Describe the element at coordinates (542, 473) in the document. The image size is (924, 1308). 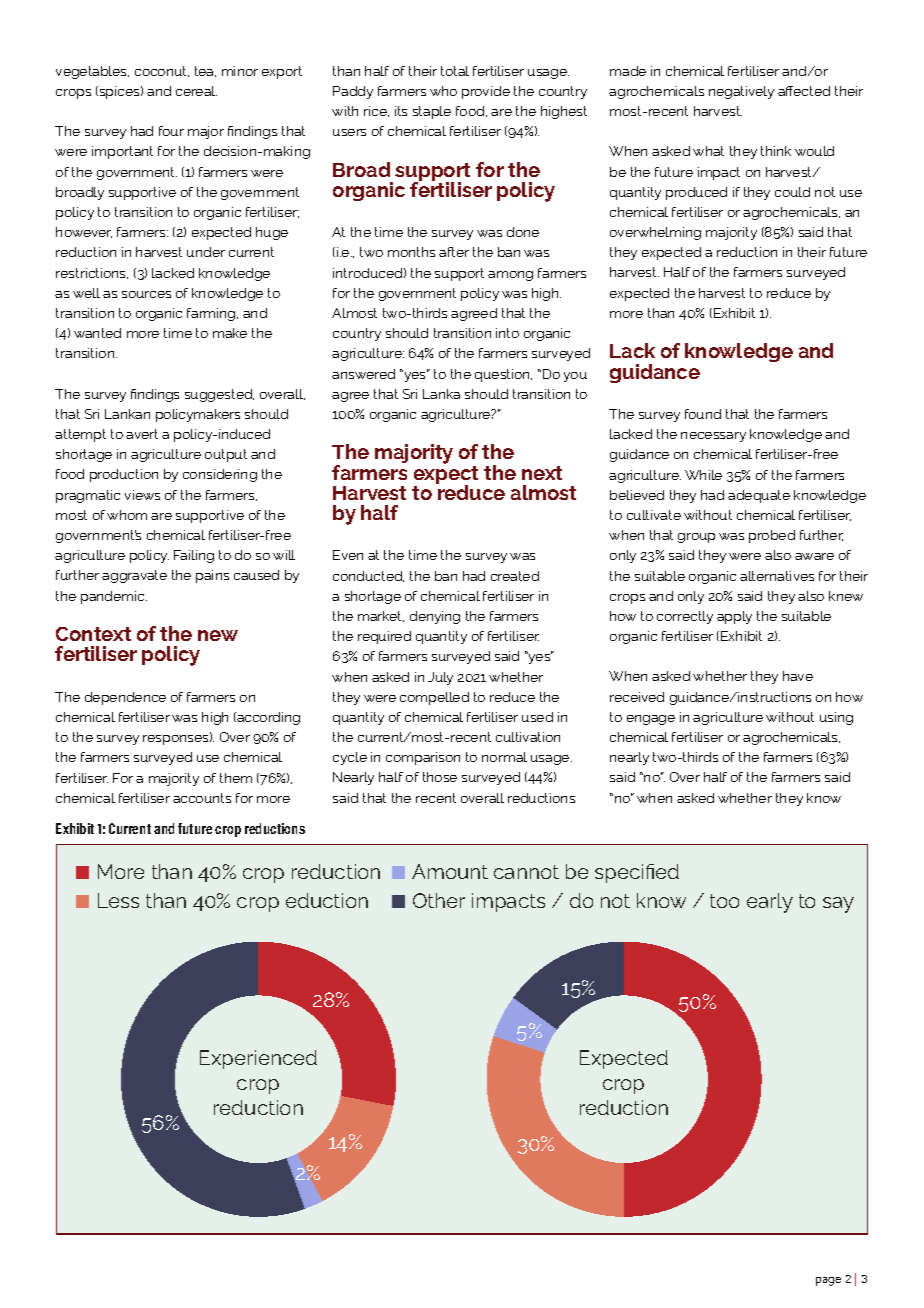
I see `next` at that location.
